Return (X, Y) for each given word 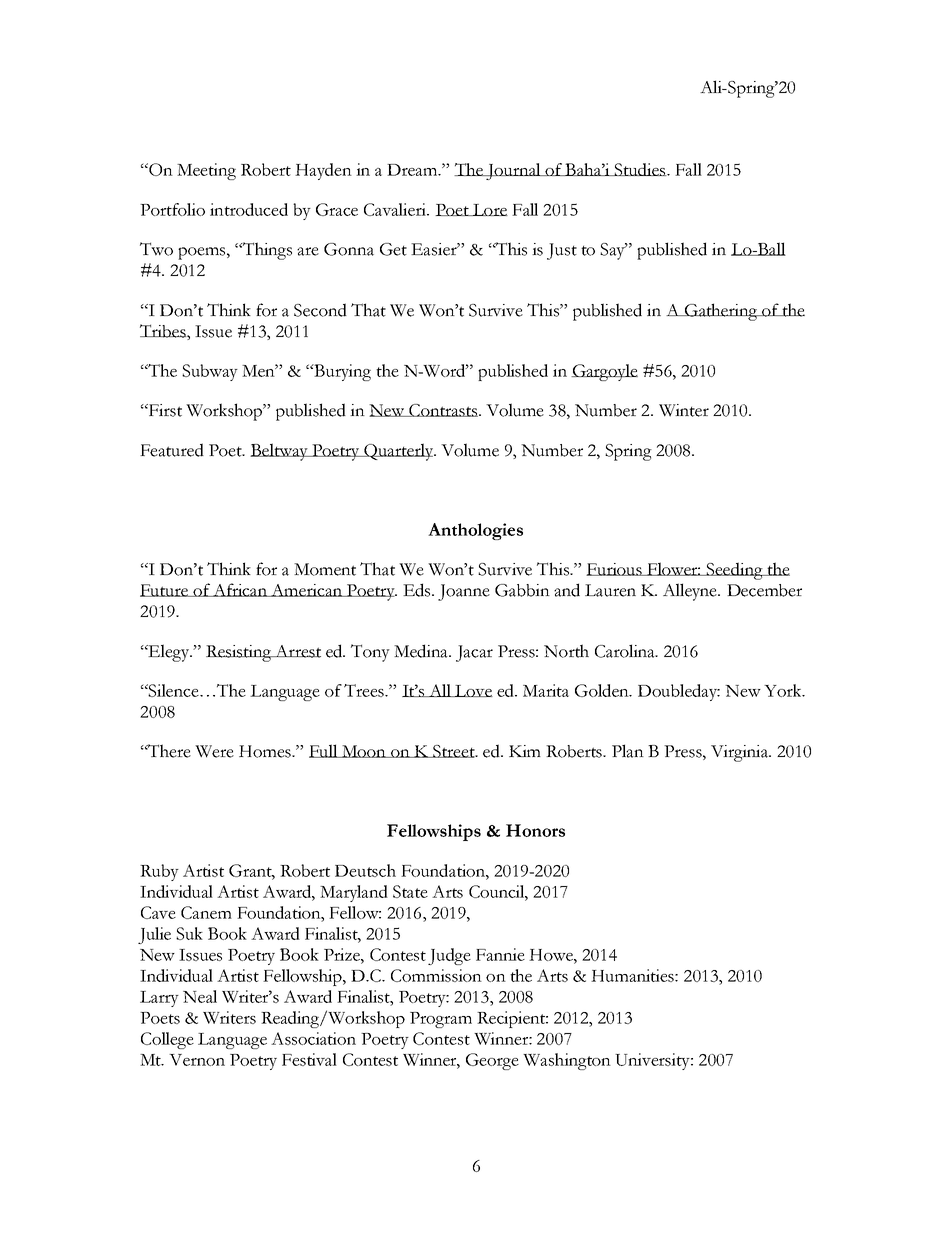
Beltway (280, 452)
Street (454, 751)
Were (214, 751)
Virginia (741, 753)
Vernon (197, 1060)
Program (441, 1020)
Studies (640, 169)
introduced (249, 209)
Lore (489, 210)
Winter (684, 410)
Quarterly (399, 452)
